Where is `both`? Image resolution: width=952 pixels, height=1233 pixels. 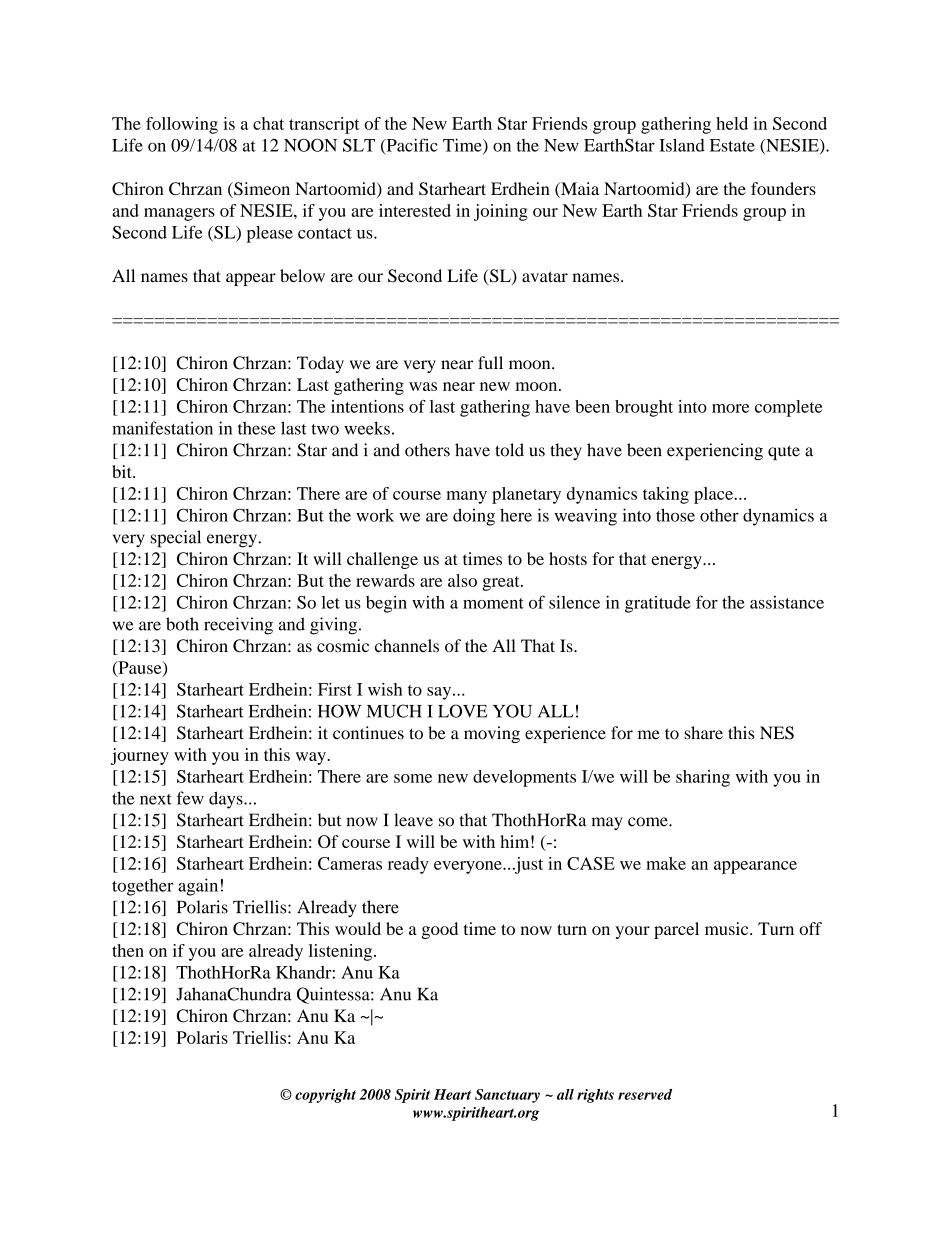 both is located at coordinates (182, 624).
